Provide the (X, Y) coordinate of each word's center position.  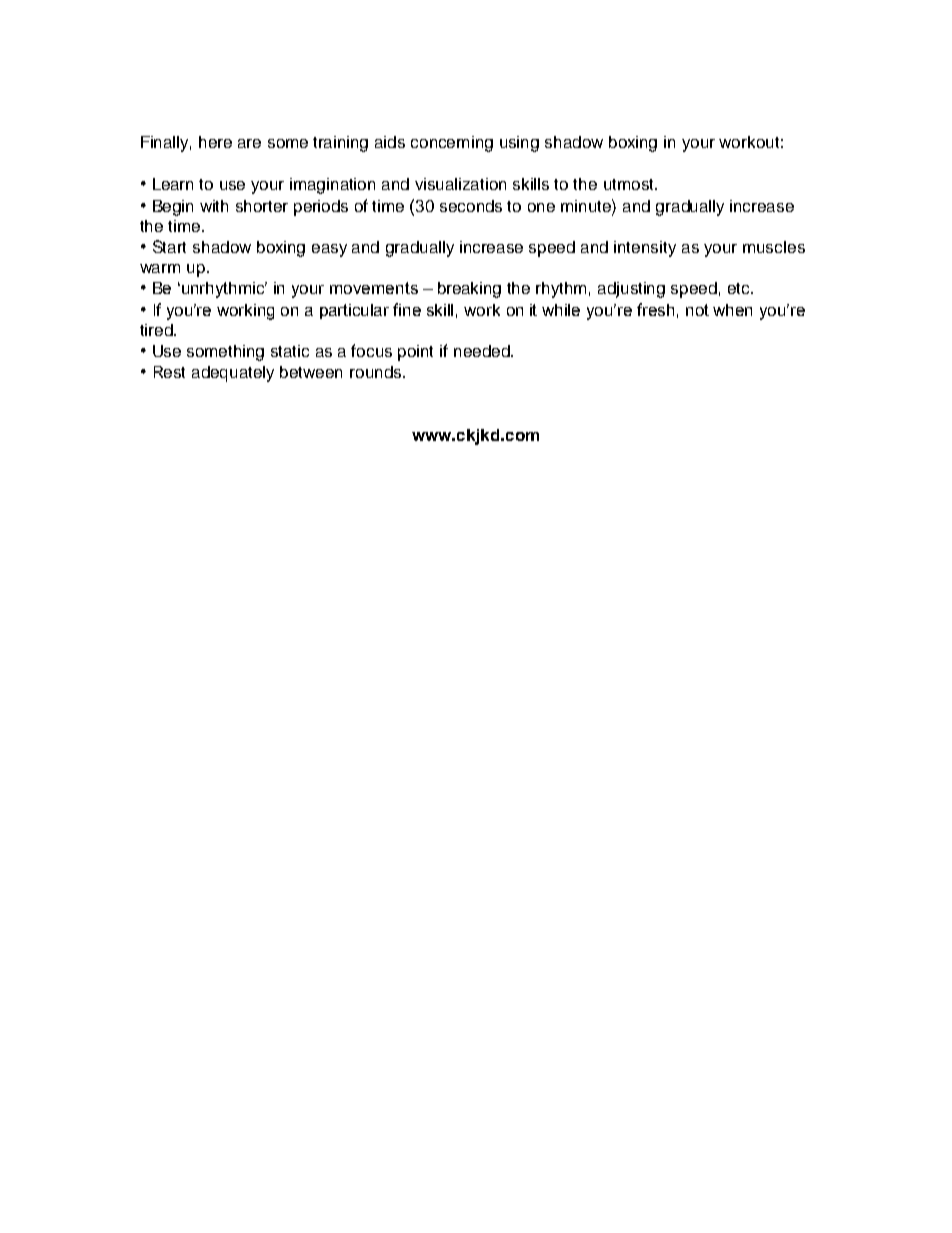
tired (157, 330)
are (249, 143)
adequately (233, 374)
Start (169, 246)
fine (407, 309)
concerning (452, 144)
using (519, 144)
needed (483, 351)
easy (329, 250)
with (214, 206)
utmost (630, 184)
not (697, 310)
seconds (471, 206)
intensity (645, 249)
